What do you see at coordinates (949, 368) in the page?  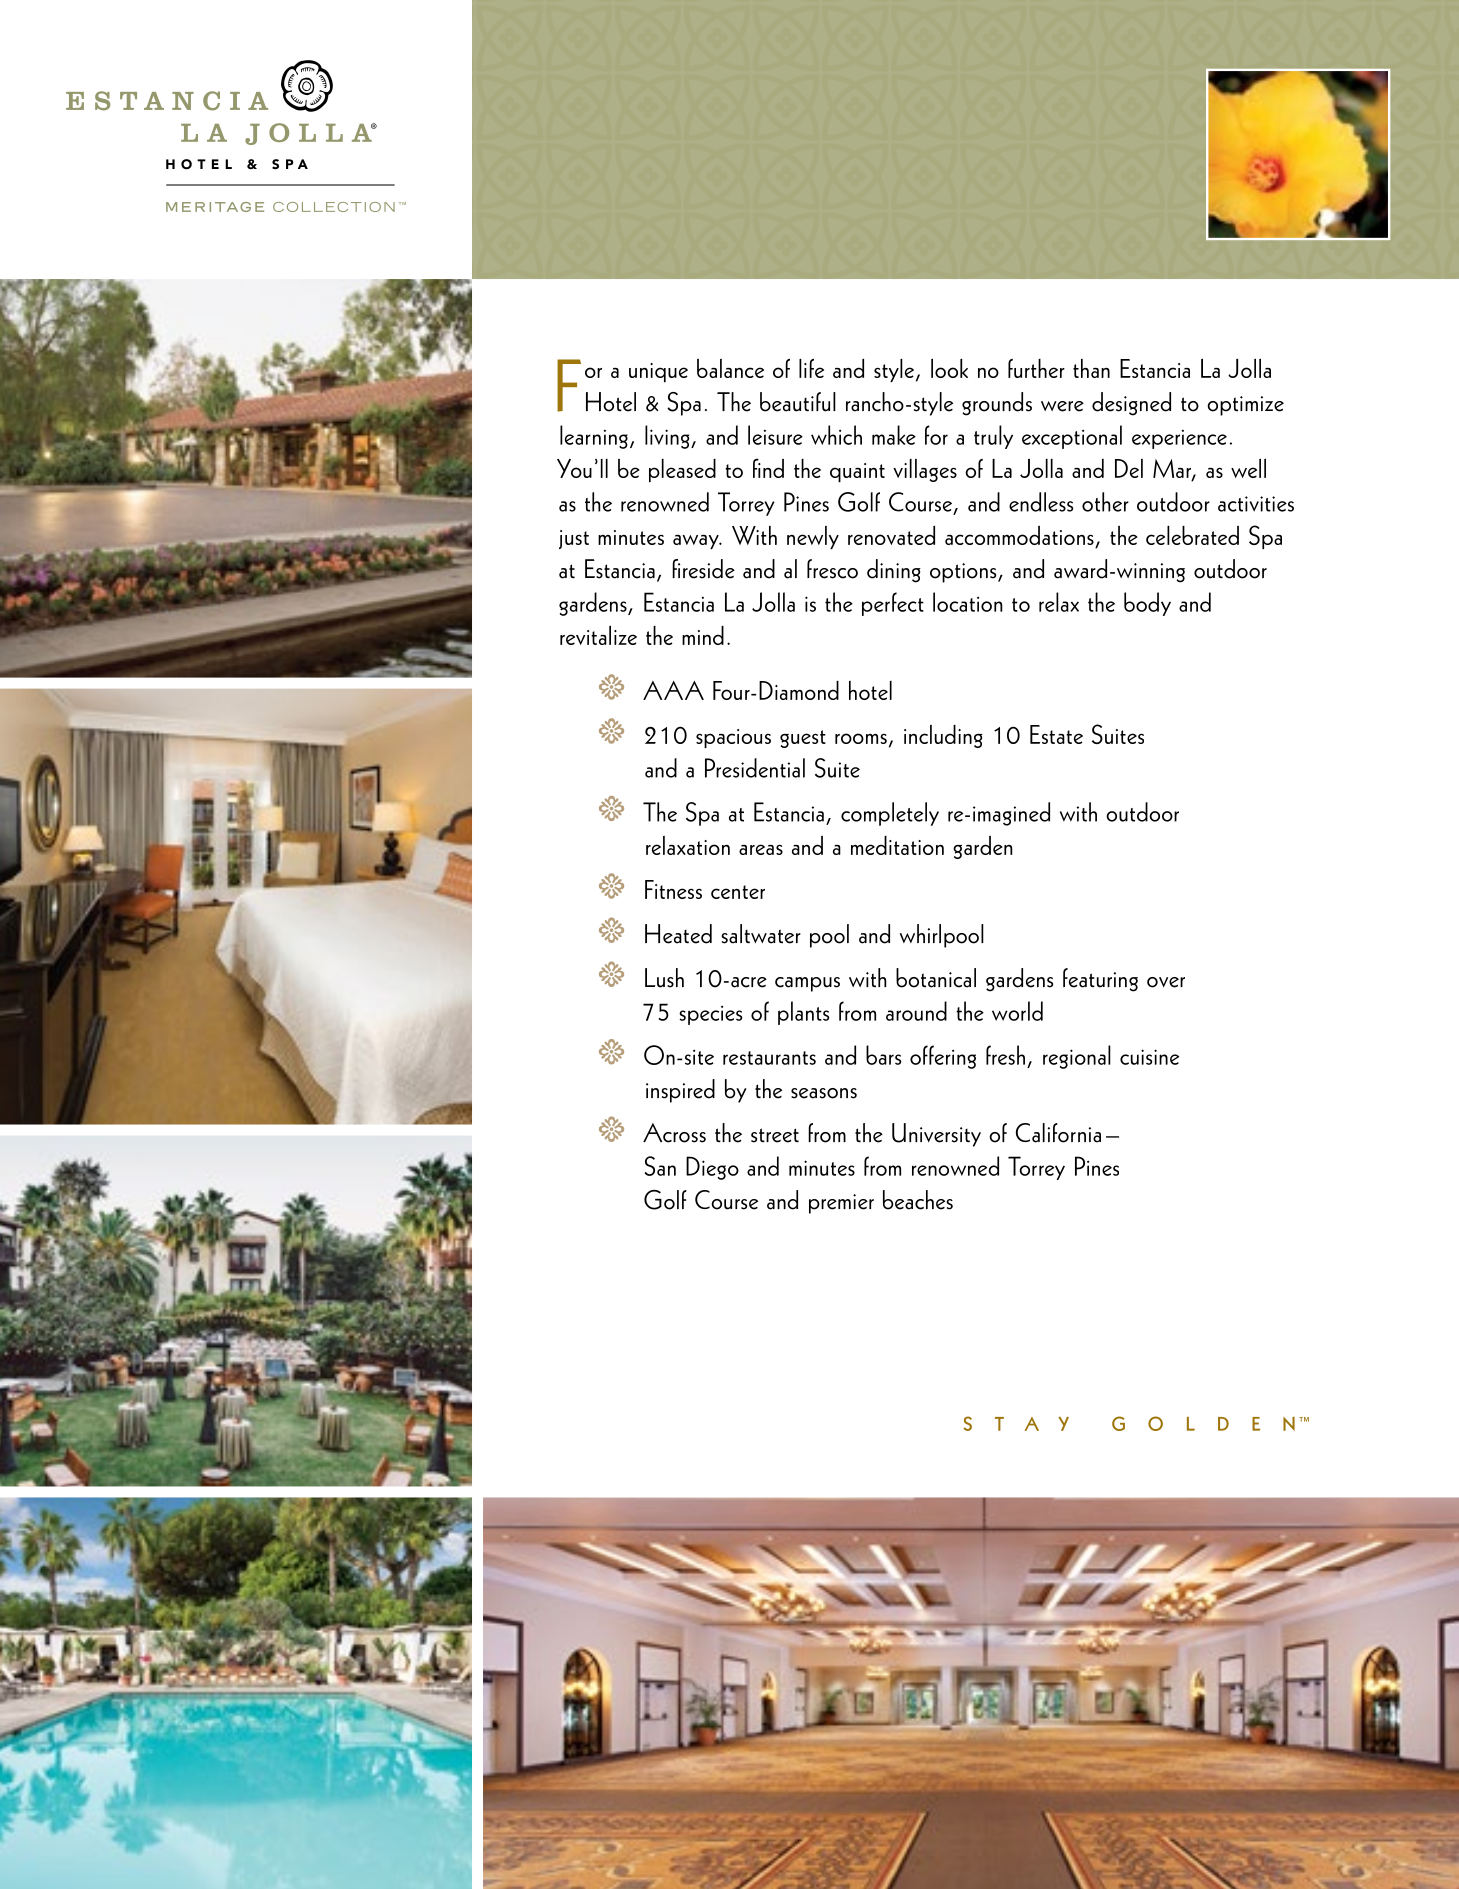 I see `look` at bounding box center [949, 368].
